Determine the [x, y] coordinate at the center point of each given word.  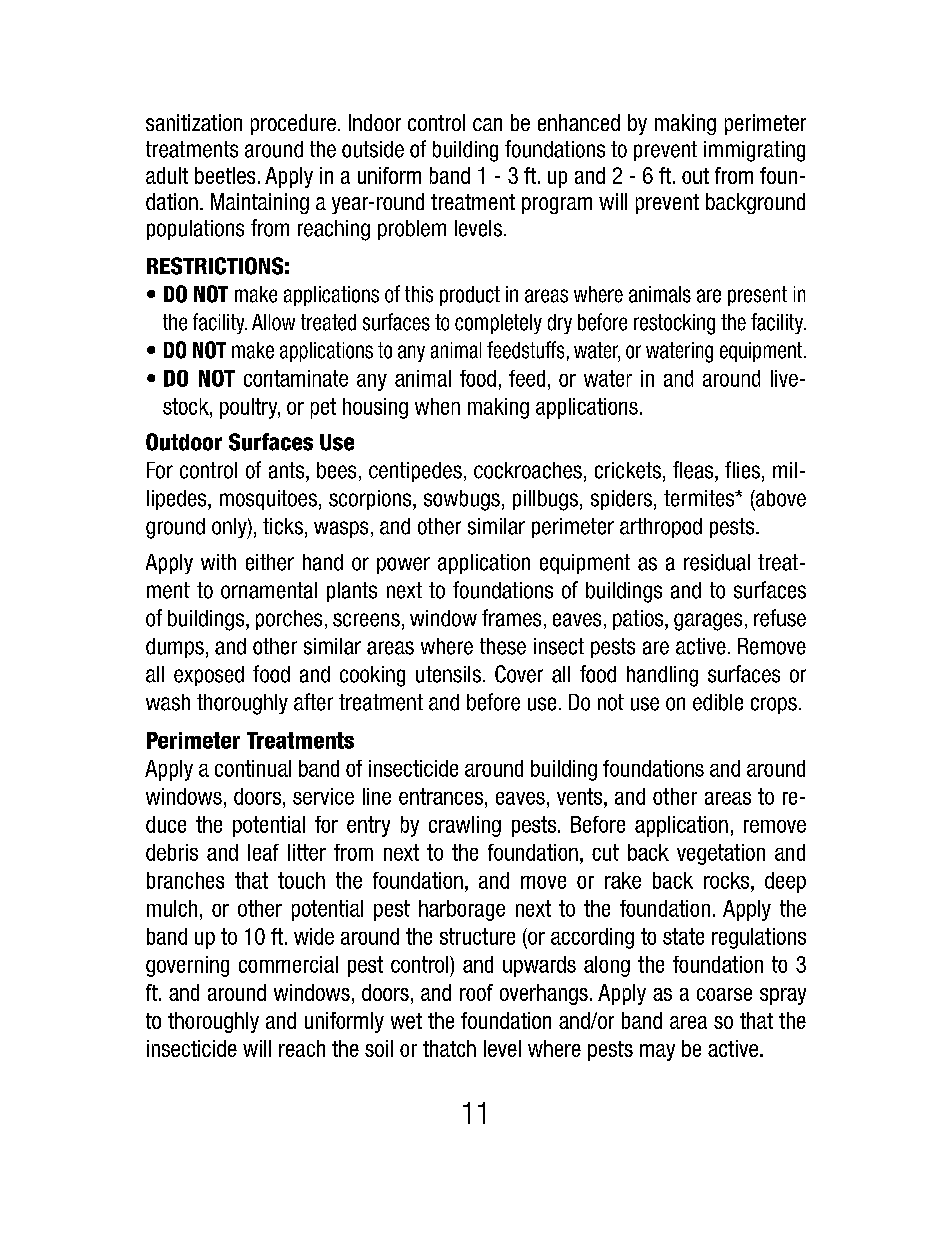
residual [717, 562]
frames [511, 618]
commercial [288, 964]
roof [476, 992]
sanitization [194, 122]
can [487, 124]
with [218, 562]
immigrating [754, 151]
